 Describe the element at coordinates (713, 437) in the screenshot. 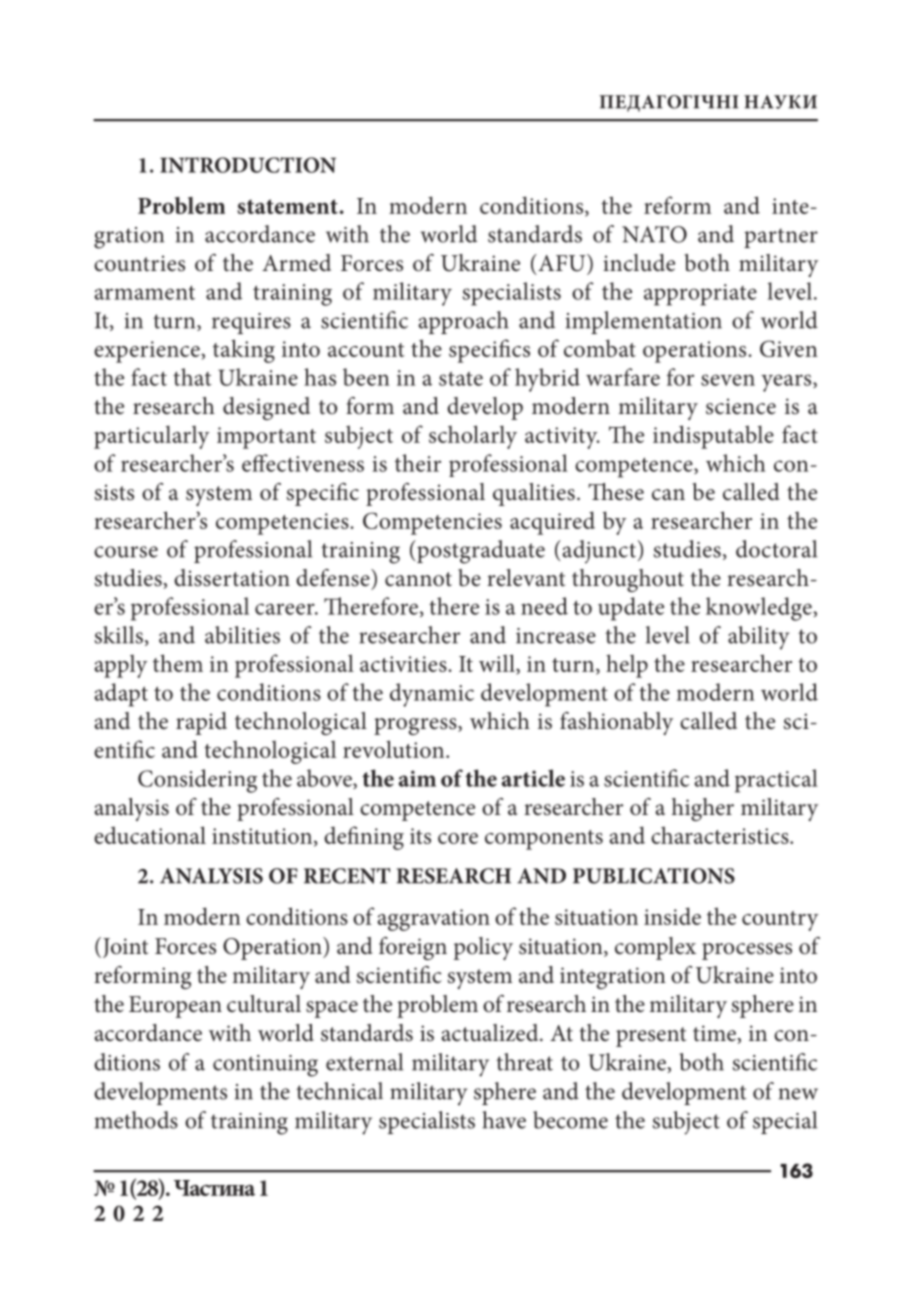

I see `indisputable` at that location.
